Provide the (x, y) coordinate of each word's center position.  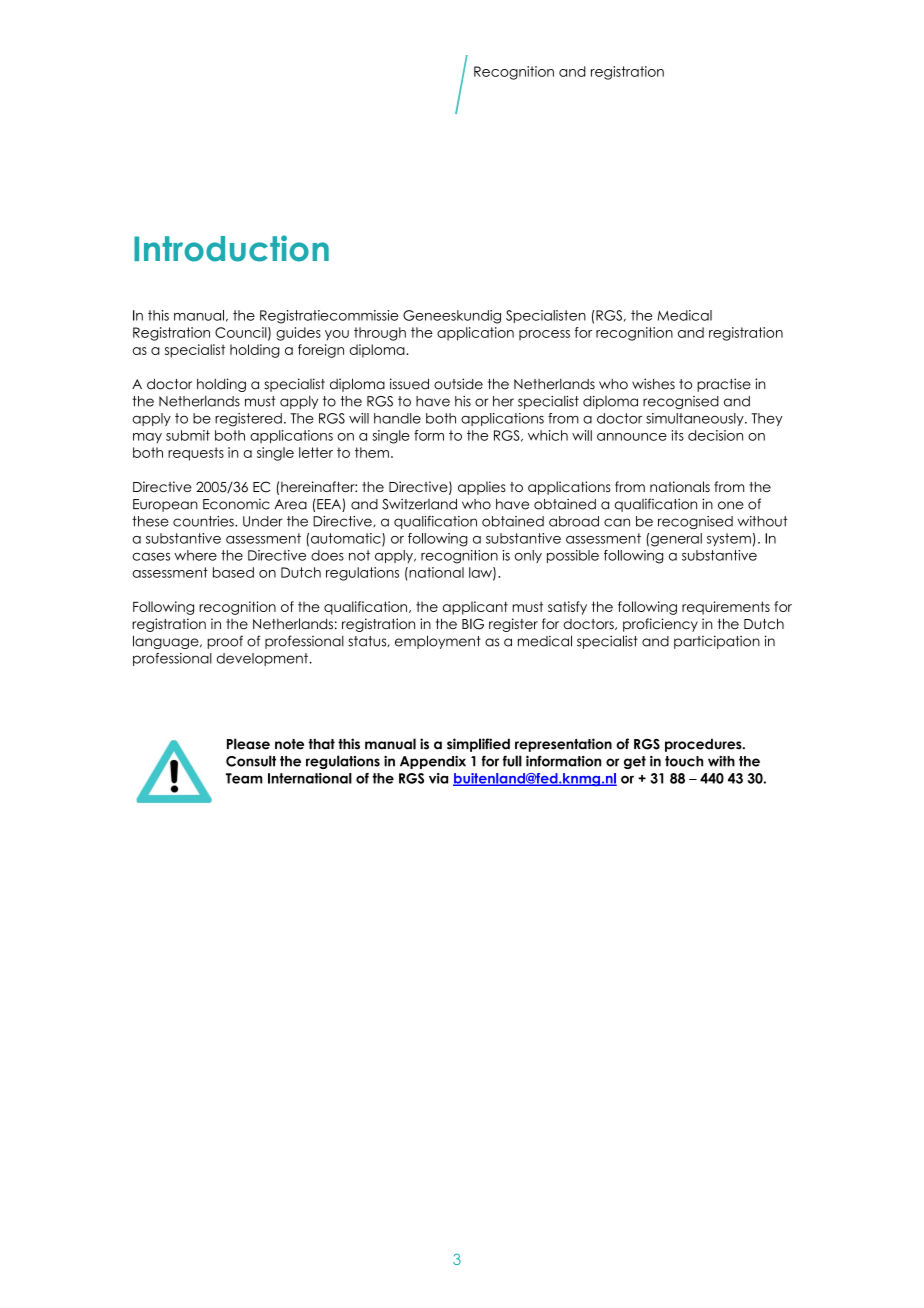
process (544, 335)
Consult (251, 761)
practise (724, 385)
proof (225, 642)
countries (204, 521)
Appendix (433, 762)
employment (438, 642)
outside (458, 384)
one (731, 505)
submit (188, 435)
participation (717, 642)
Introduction (231, 248)
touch (684, 761)
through (380, 334)
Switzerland (419, 504)
